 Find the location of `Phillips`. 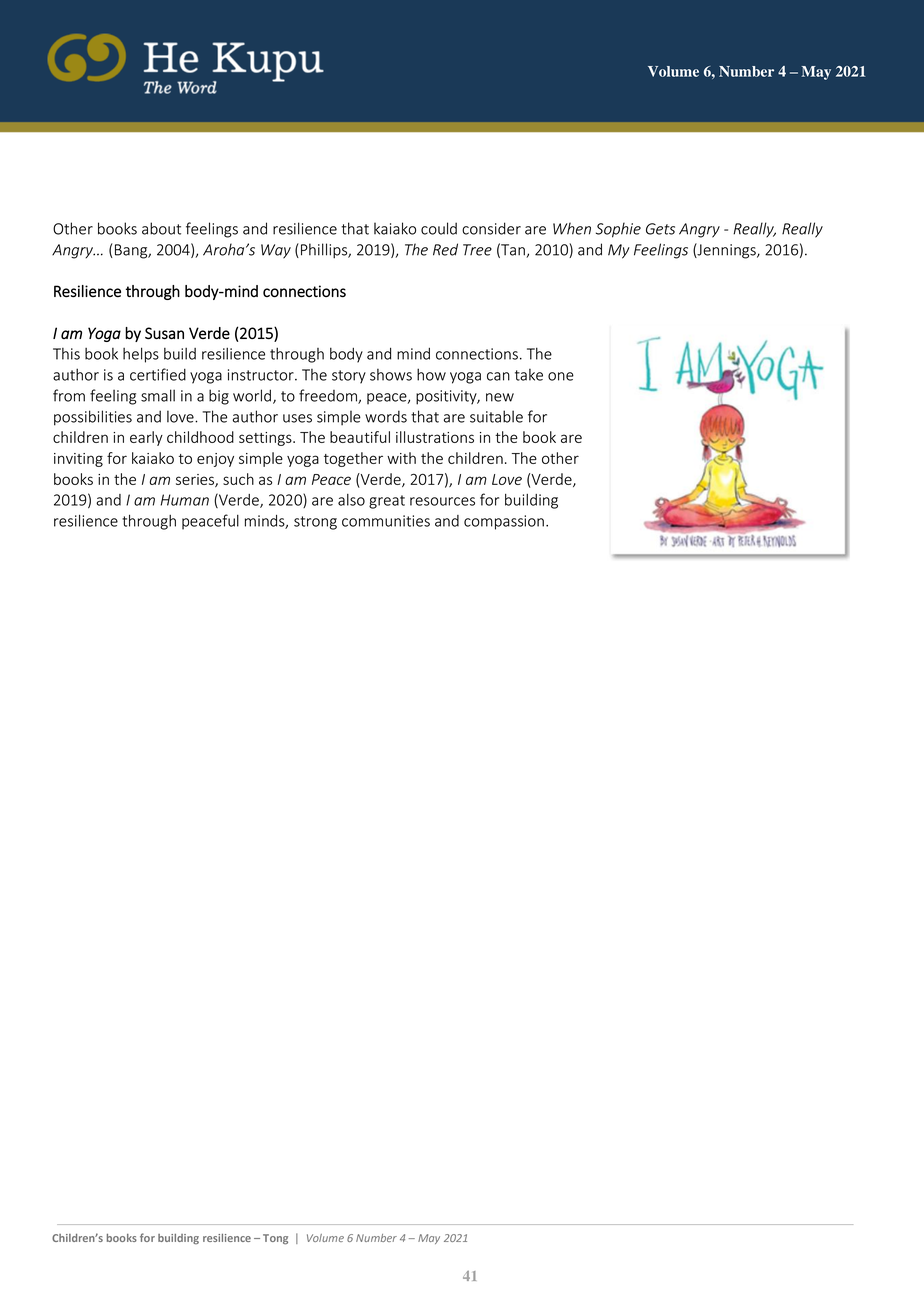

Phillips is located at coordinates (325, 251).
